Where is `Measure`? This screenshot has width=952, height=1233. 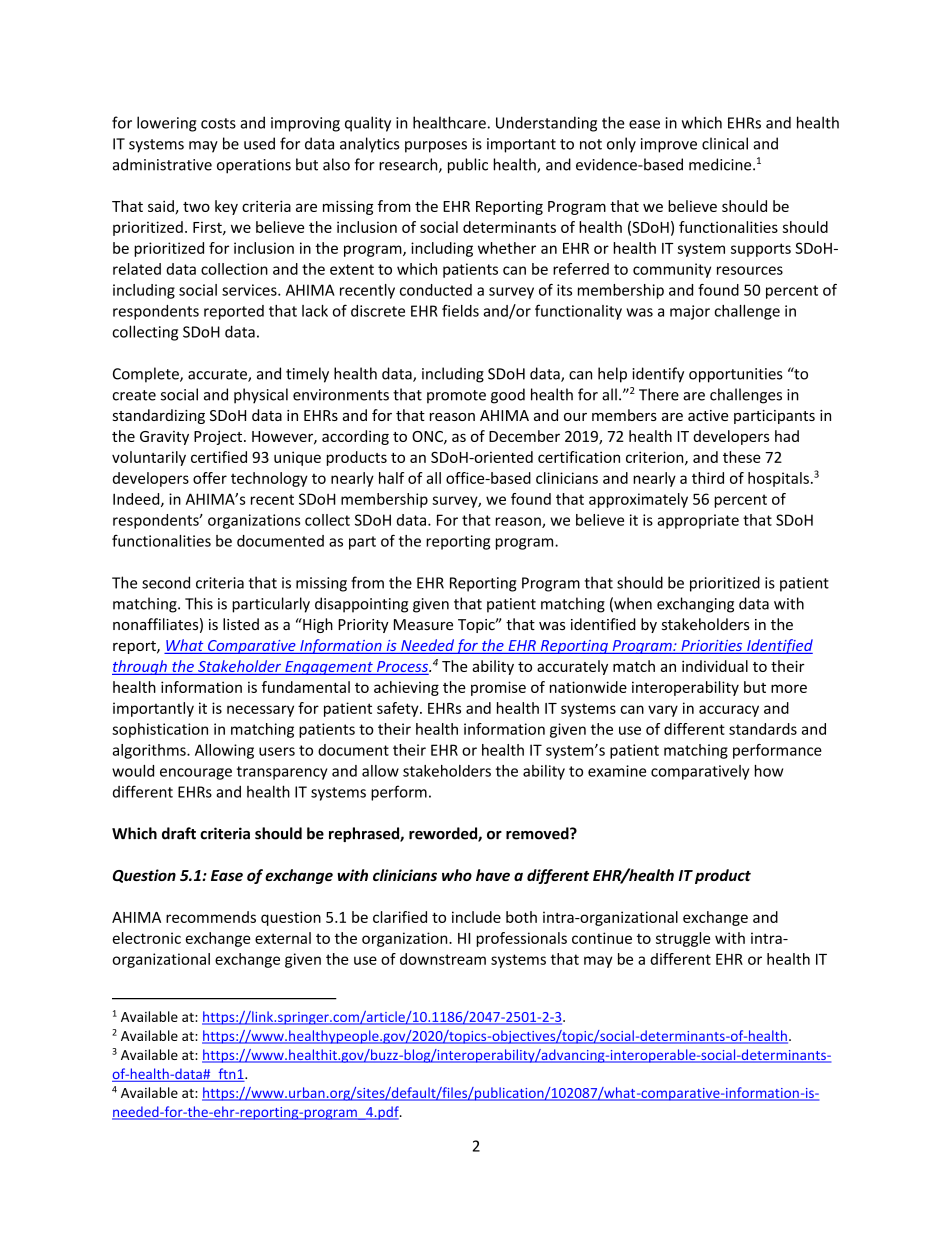 Measure is located at coordinates (423, 624).
